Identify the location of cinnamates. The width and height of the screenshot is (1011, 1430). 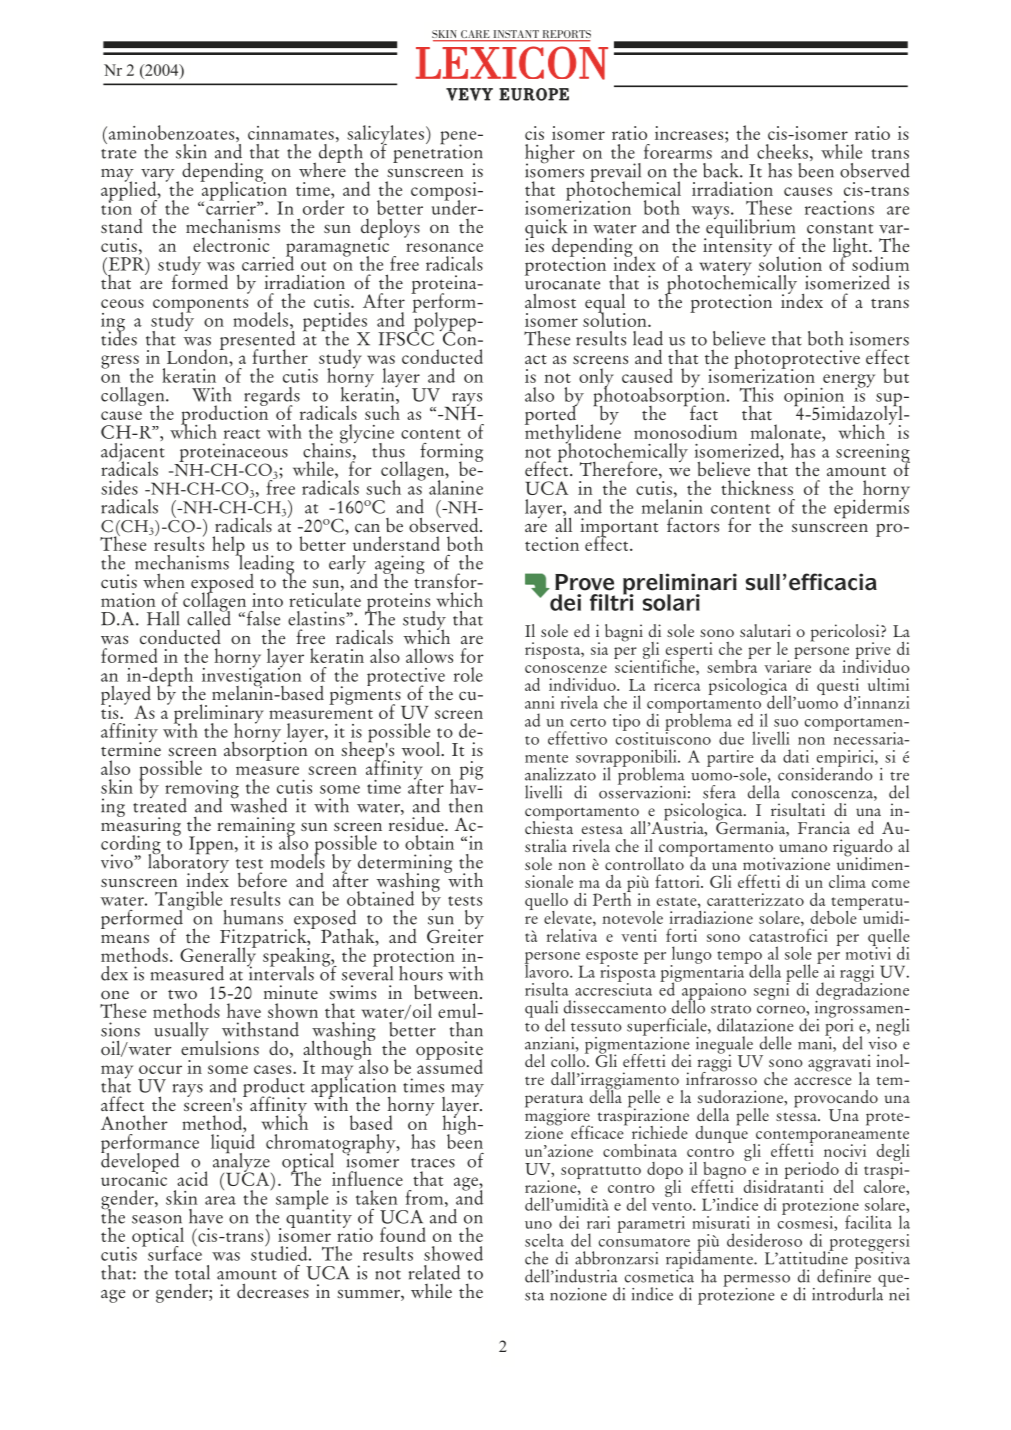
(291, 133).
